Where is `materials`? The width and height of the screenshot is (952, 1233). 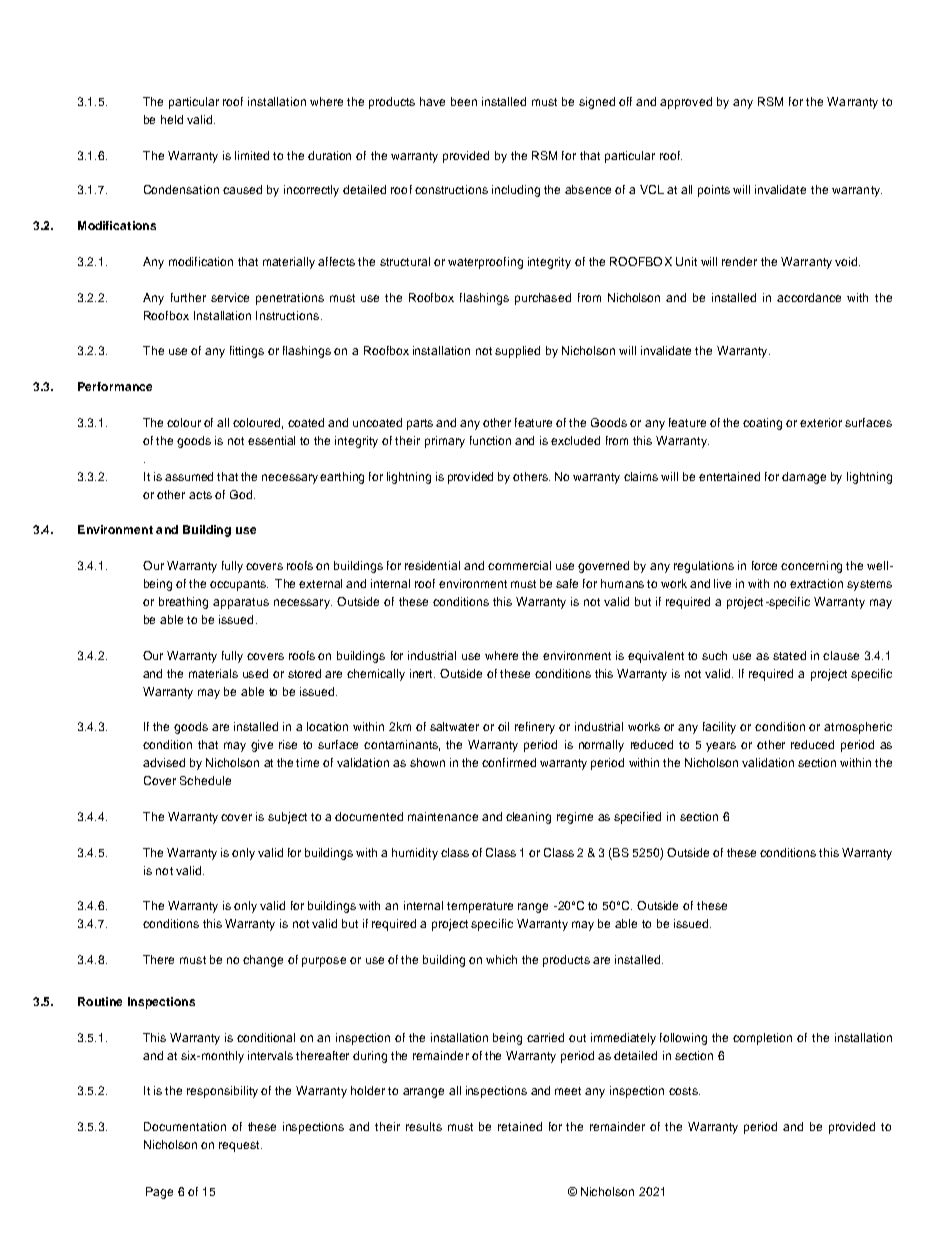
materials is located at coordinates (213, 673).
